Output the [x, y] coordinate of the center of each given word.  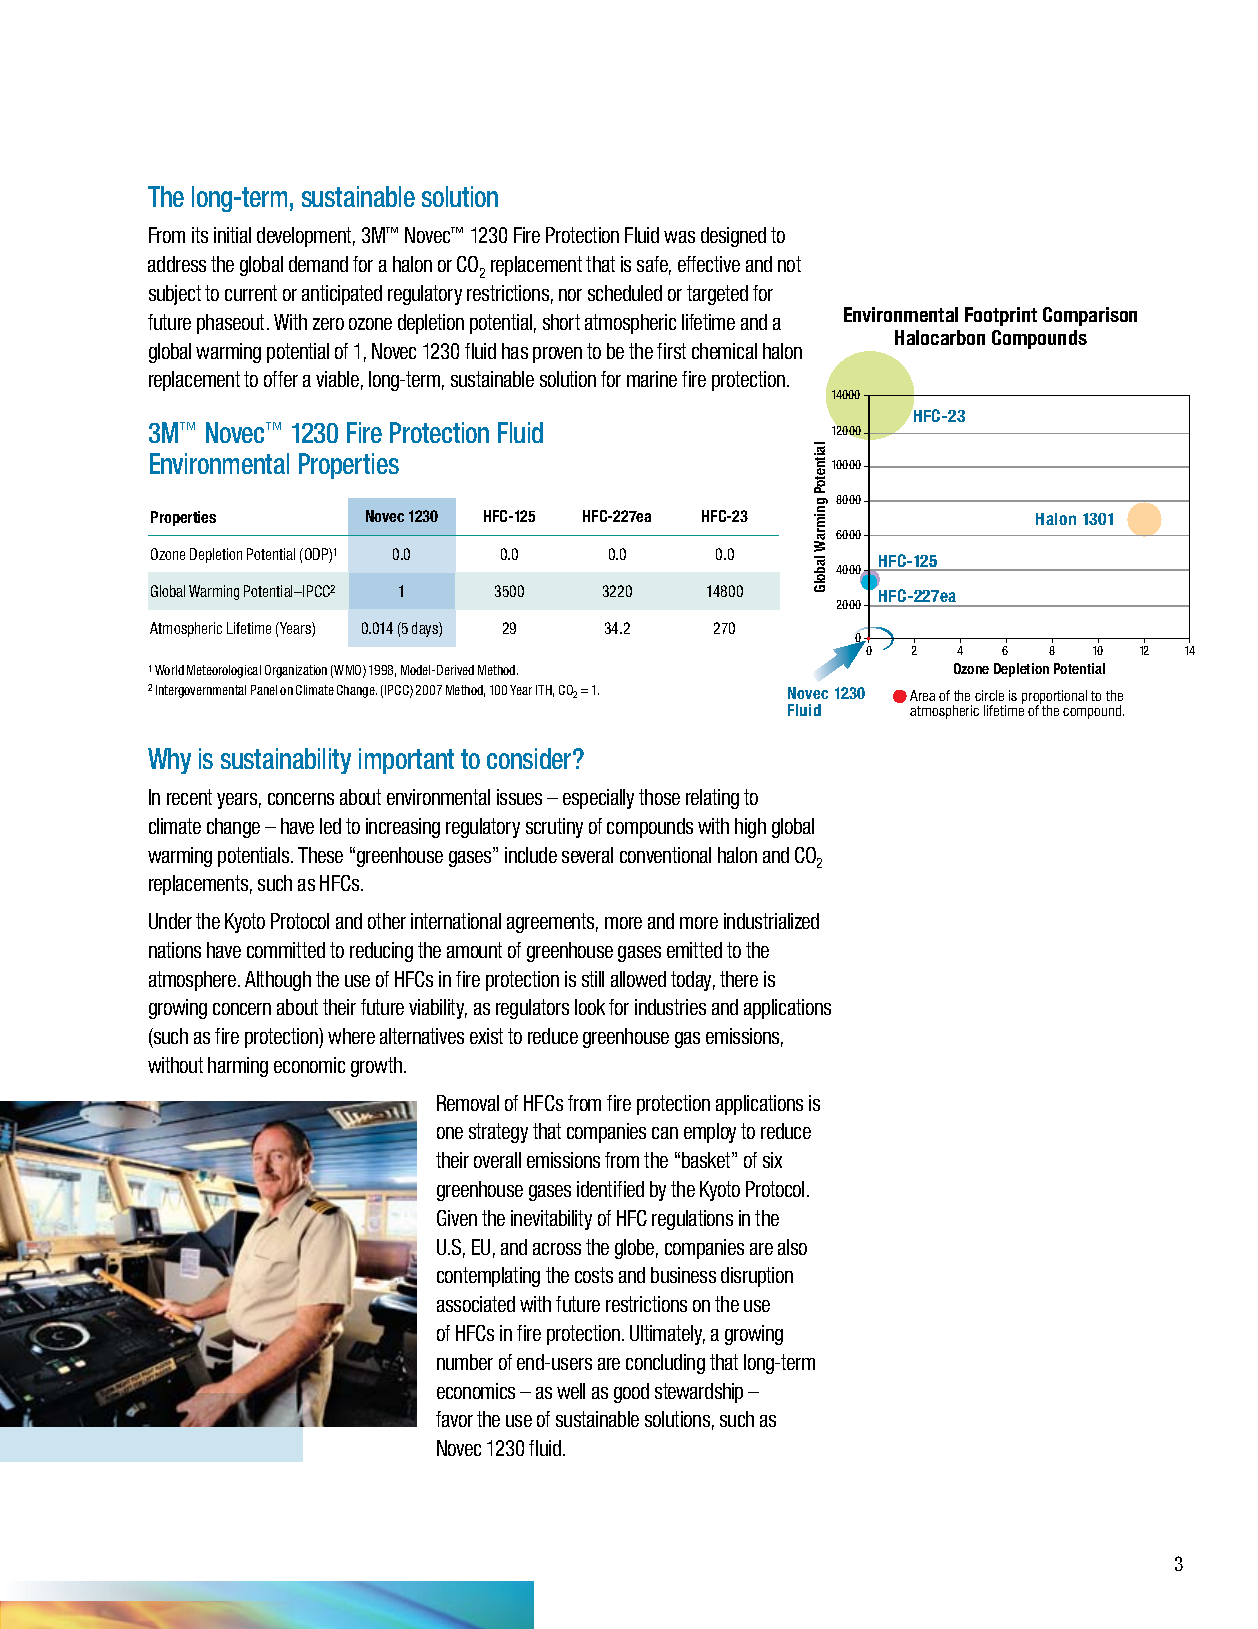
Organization [296, 671]
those [659, 797]
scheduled [625, 293]
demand [318, 264]
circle [989, 695]
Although [278, 981]
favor [454, 1419]
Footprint [1001, 316]
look [590, 1007]
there [739, 979]
